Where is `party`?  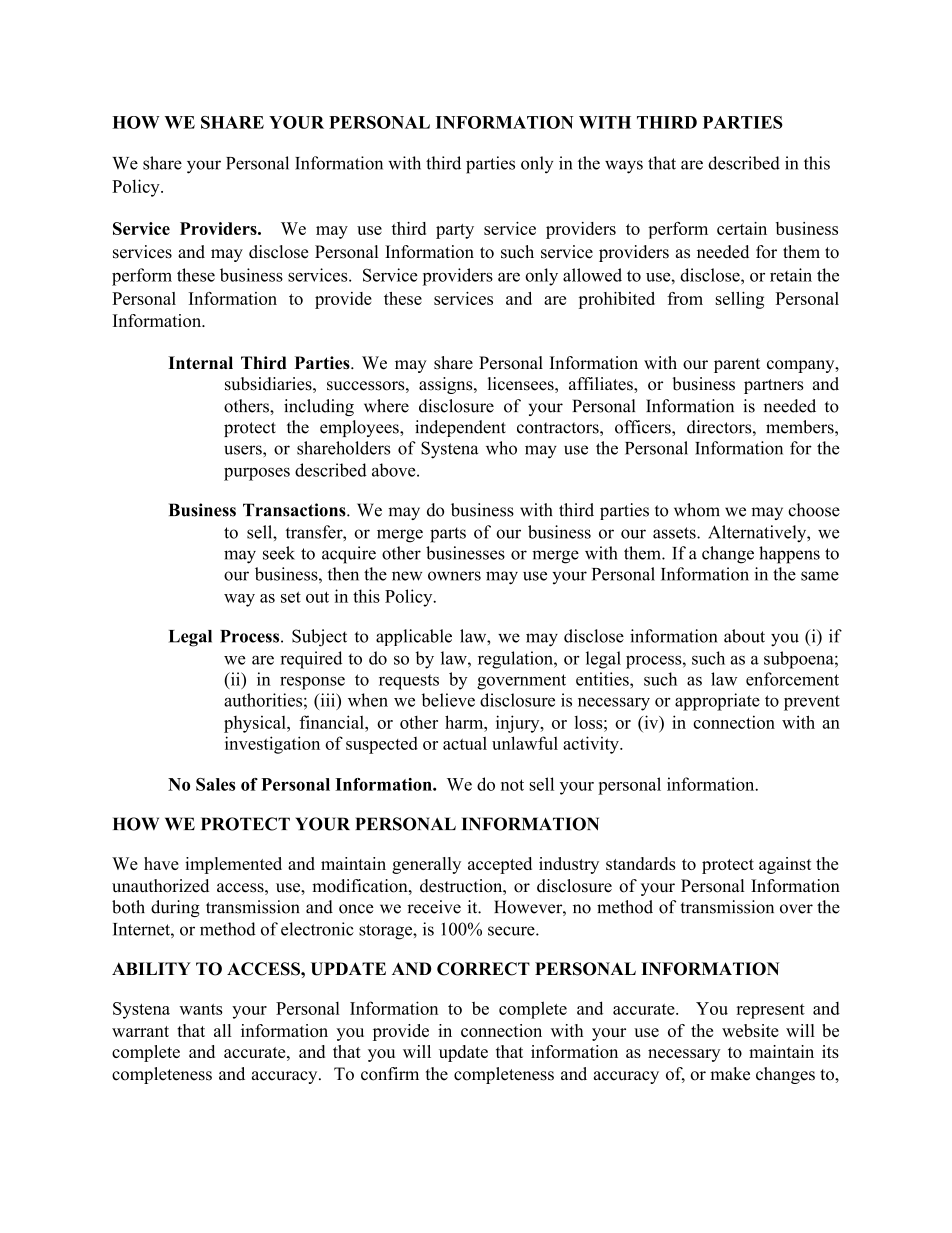
party is located at coordinates (455, 231).
